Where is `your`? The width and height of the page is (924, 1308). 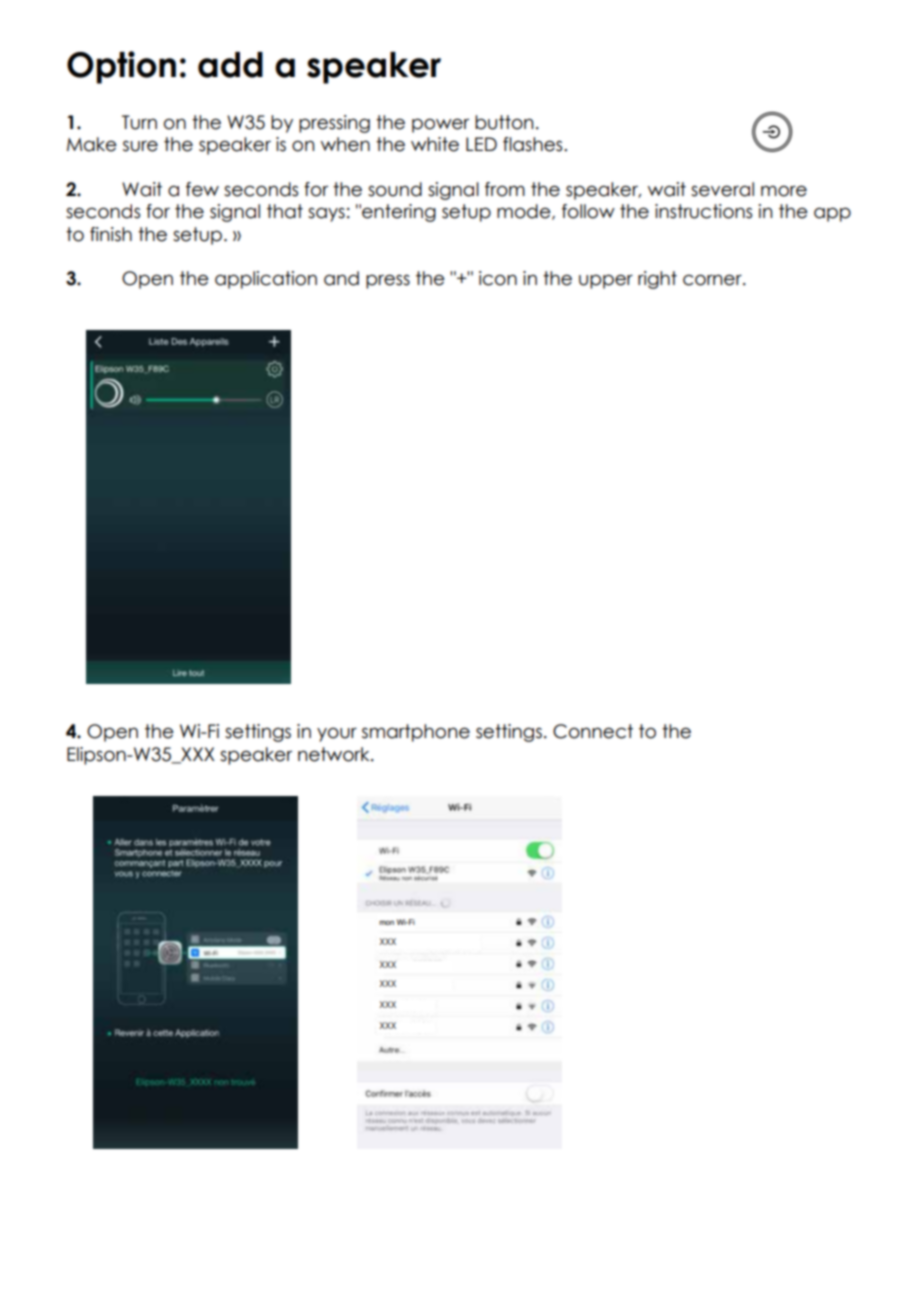
your is located at coordinates (337, 735).
